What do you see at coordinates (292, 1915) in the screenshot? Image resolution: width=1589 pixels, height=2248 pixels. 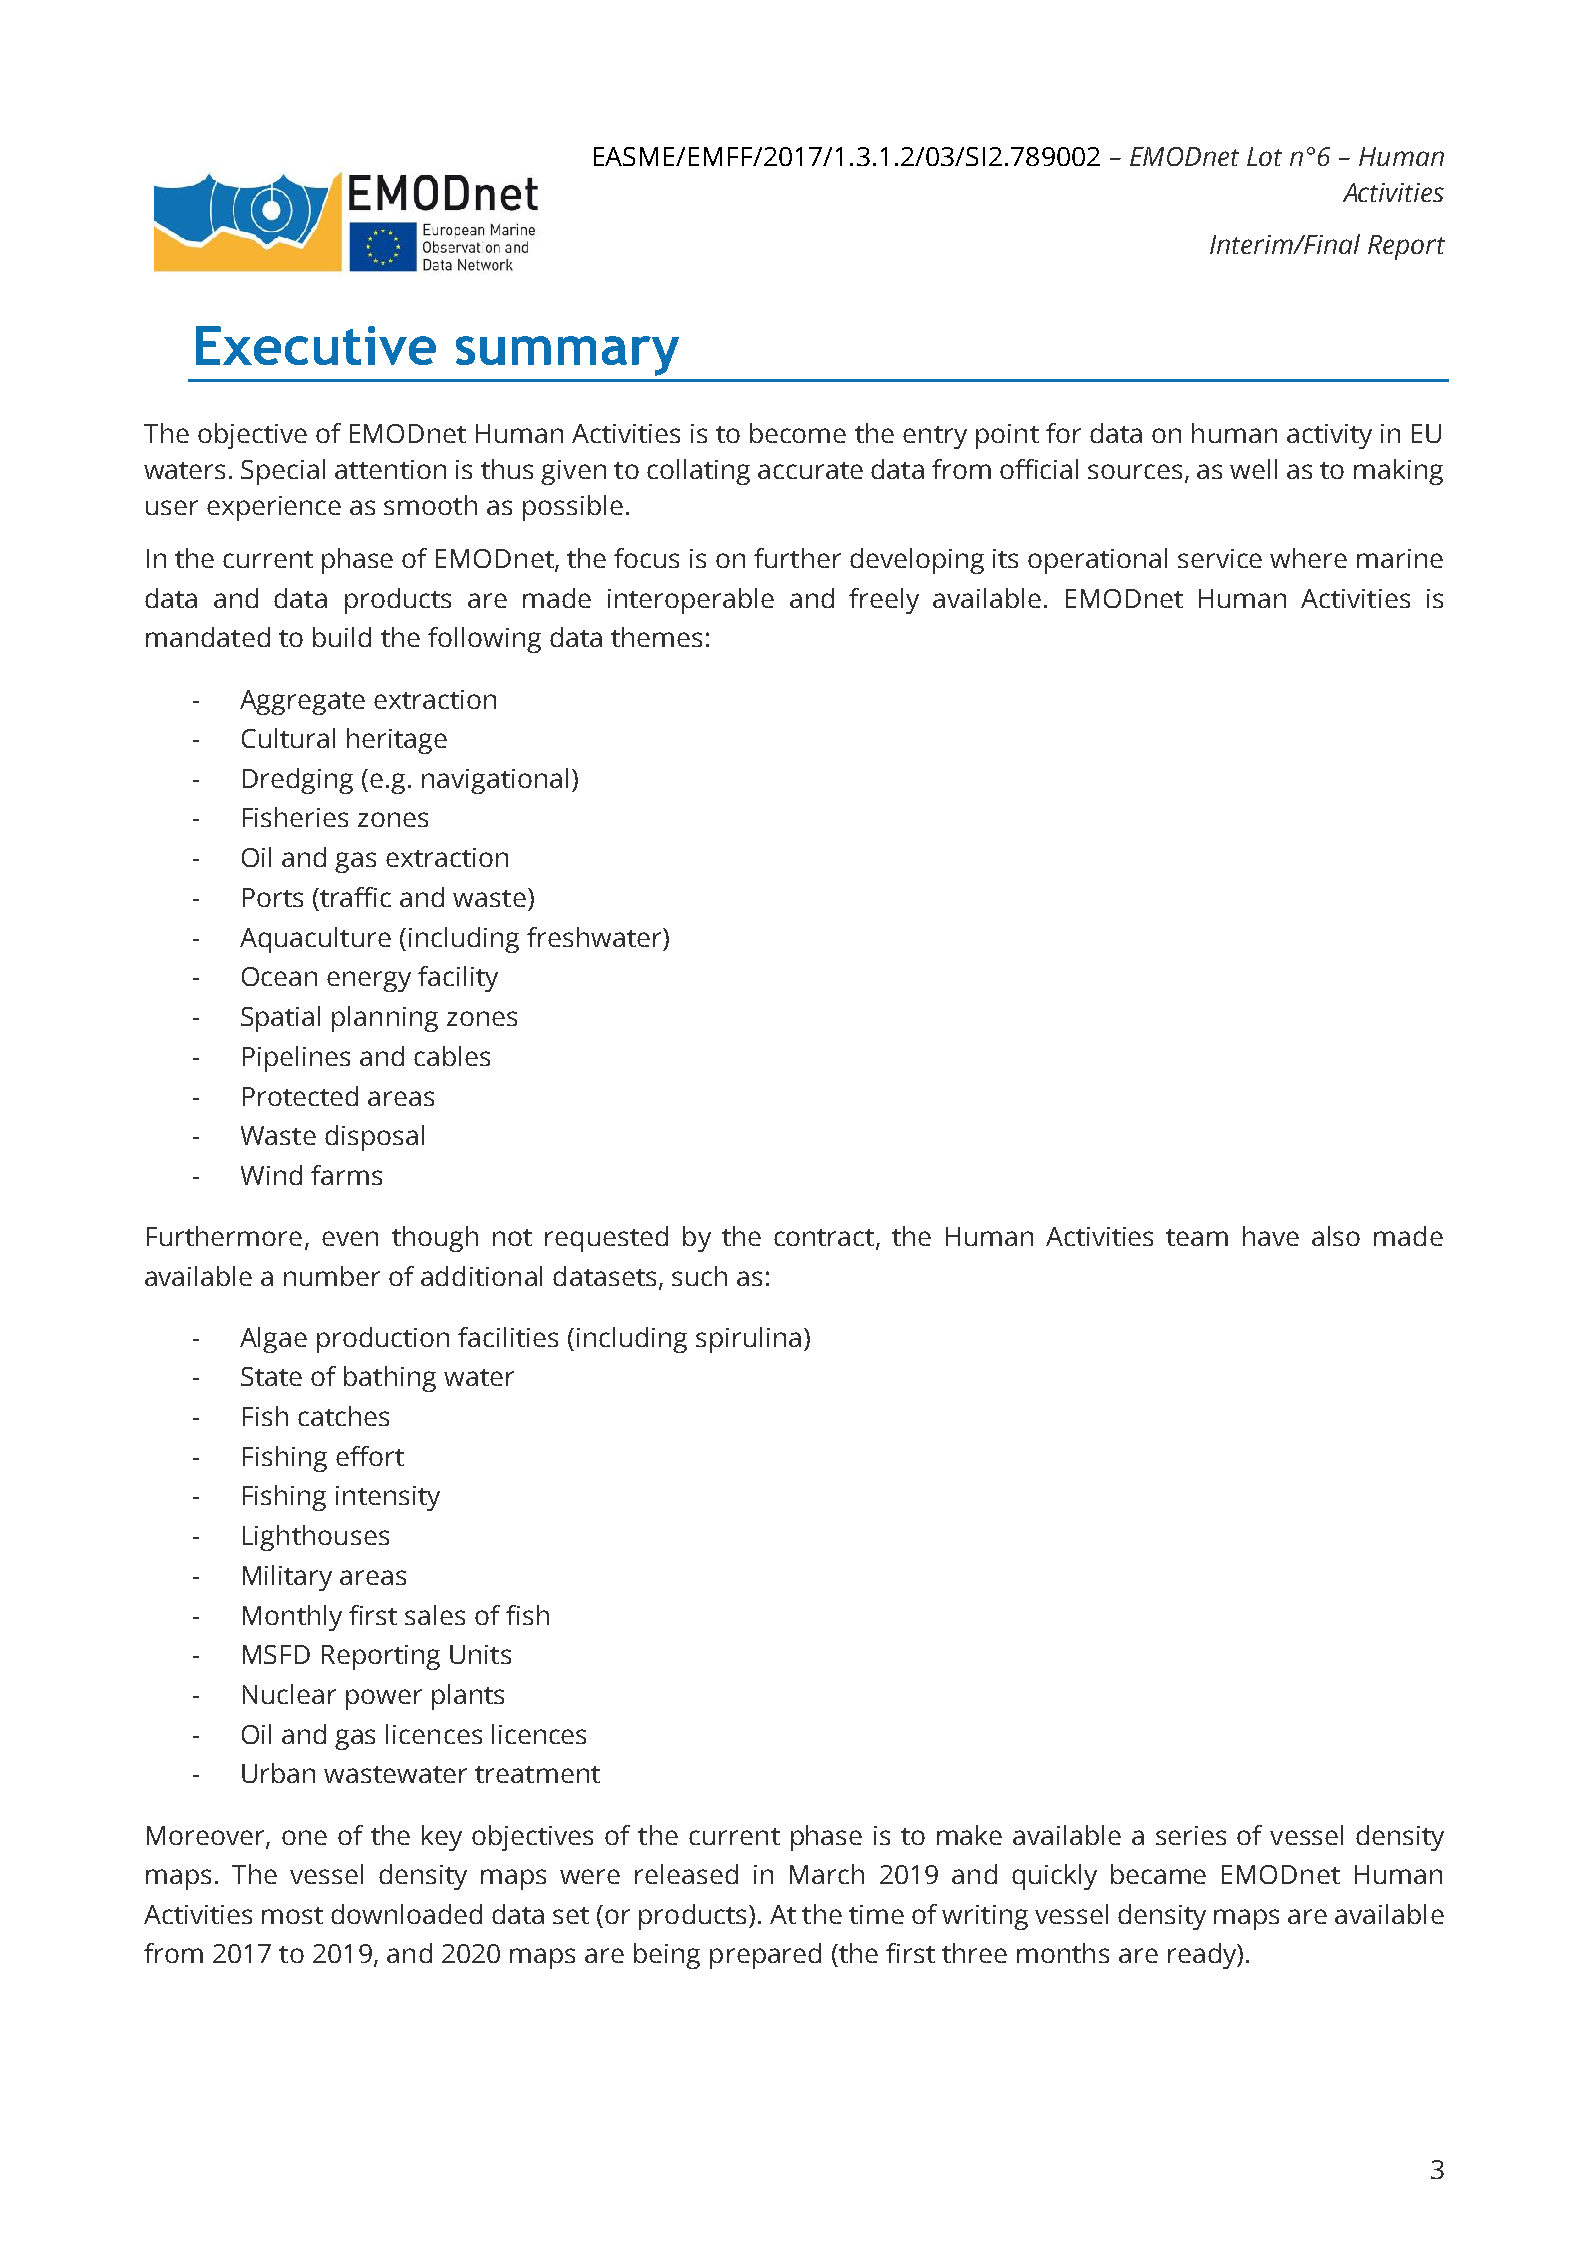 I see `most` at bounding box center [292, 1915].
